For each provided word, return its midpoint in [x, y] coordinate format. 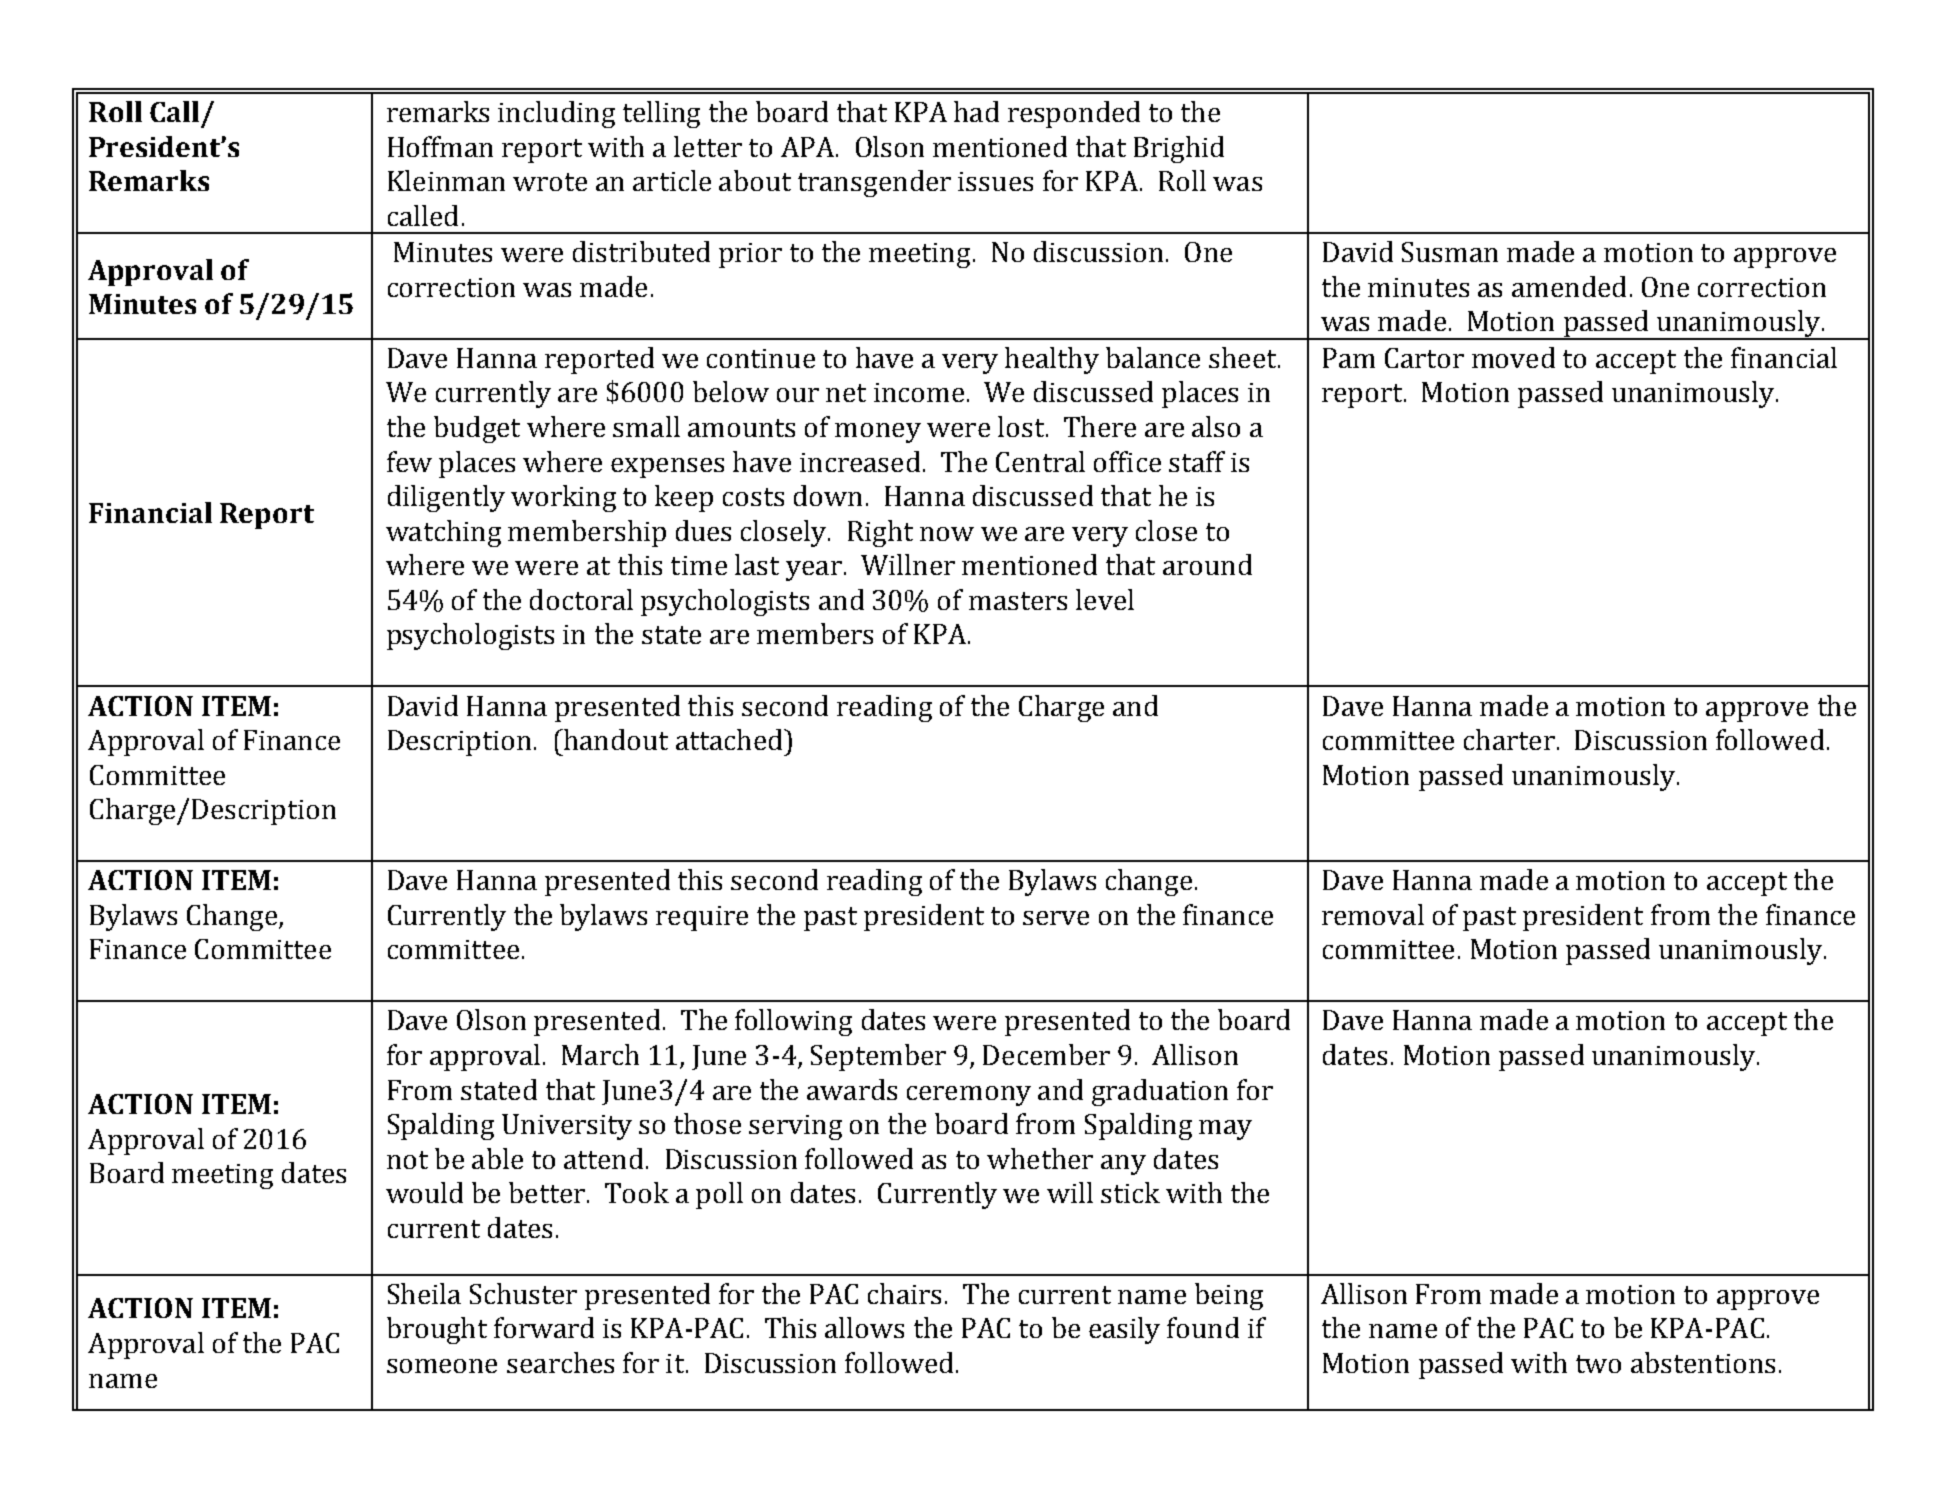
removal [1373, 914]
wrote [550, 182]
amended [1569, 286]
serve [1056, 918]
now [947, 534]
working [563, 498]
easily [1124, 1330]
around [1207, 564]
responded [1074, 114]
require [702, 918]
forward [544, 1327]
